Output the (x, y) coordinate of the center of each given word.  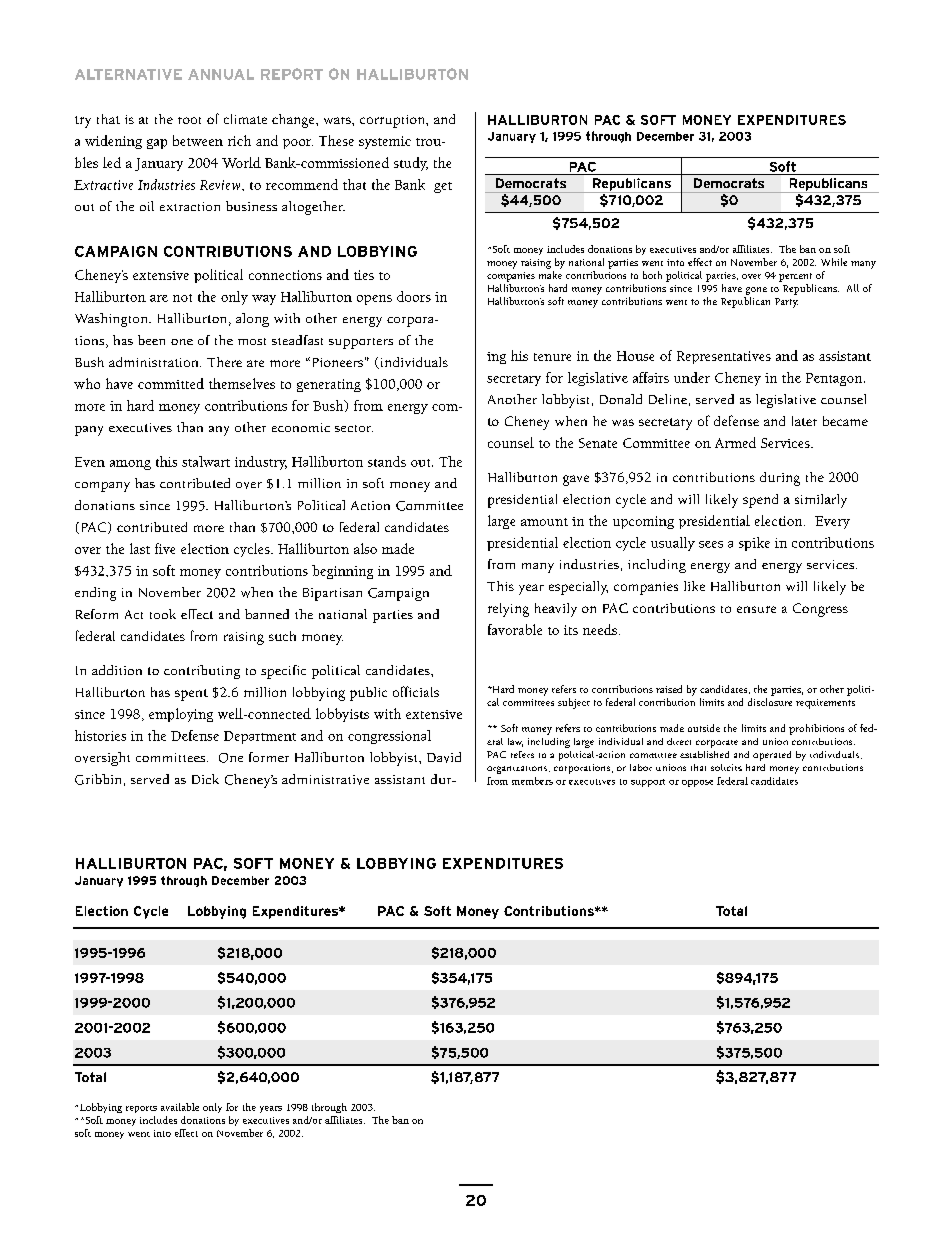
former (269, 757)
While (834, 262)
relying (508, 610)
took (163, 614)
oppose (697, 783)
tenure (552, 357)
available (180, 1107)
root (189, 120)
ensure (756, 609)
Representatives (724, 357)
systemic (385, 142)
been (151, 340)
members (532, 781)
